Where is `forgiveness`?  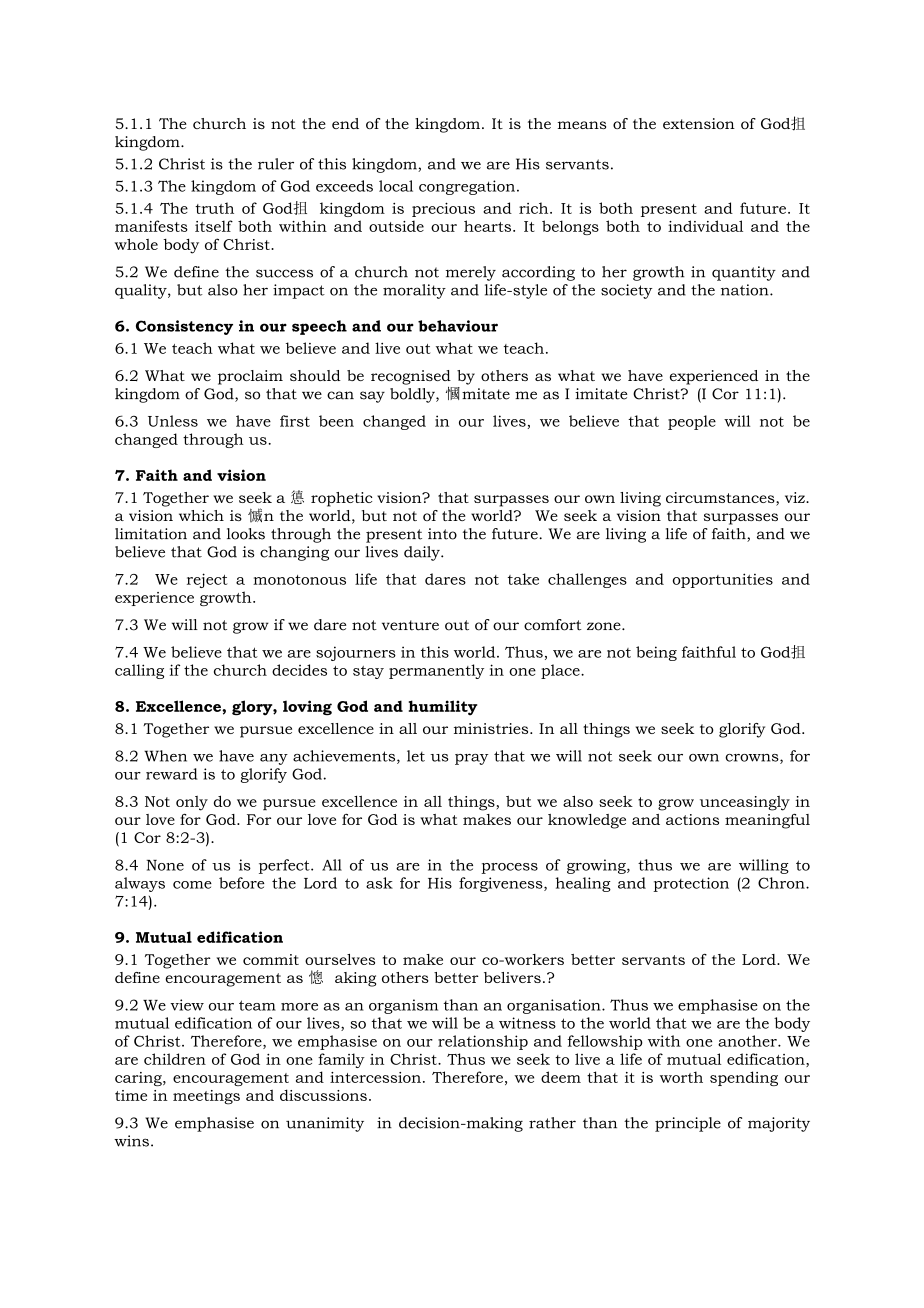
forgiveness is located at coordinates (502, 884).
